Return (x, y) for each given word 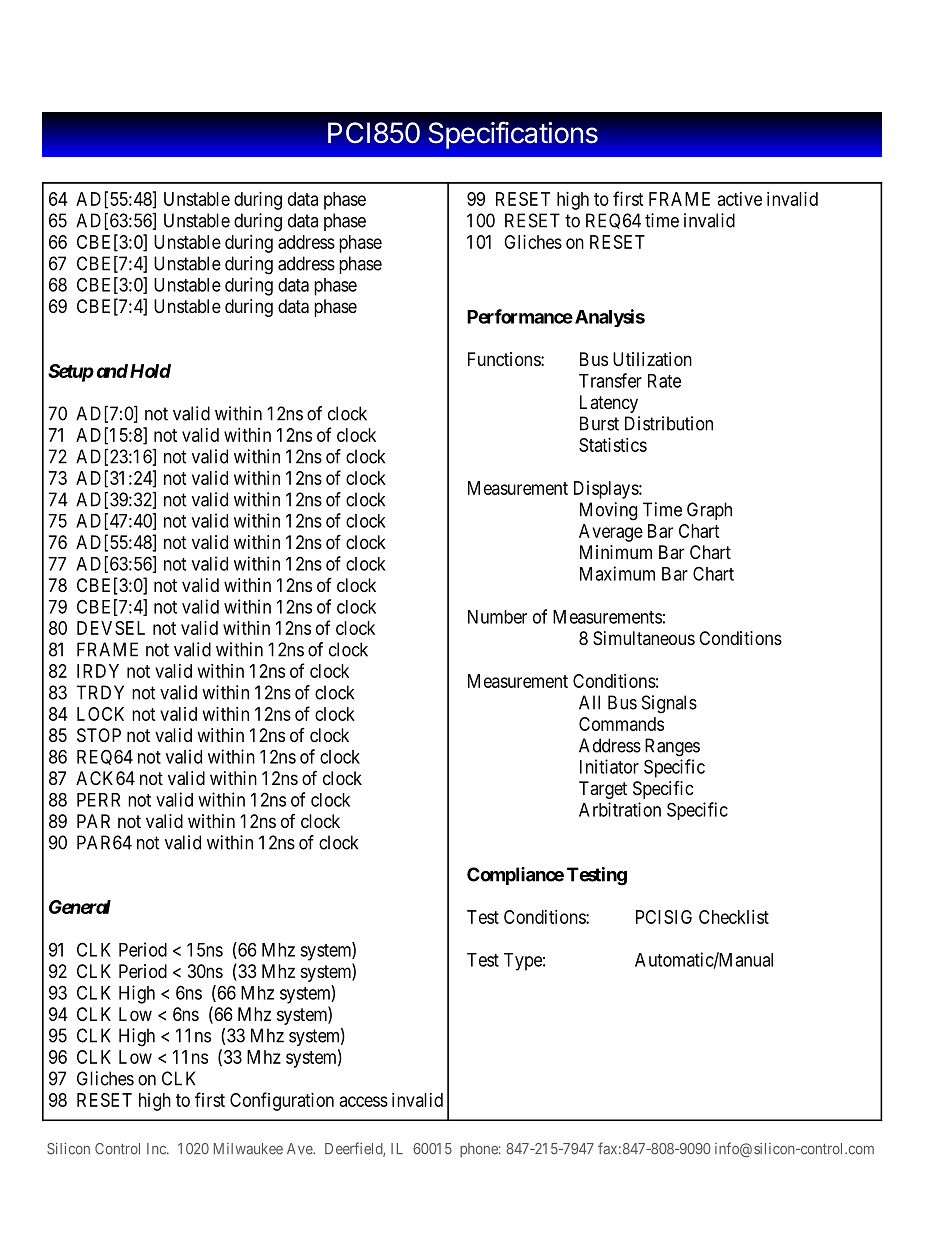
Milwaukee (248, 1149)
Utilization (652, 359)
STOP (99, 735)
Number (497, 617)
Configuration (282, 1101)
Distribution (669, 423)
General (80, 907)
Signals (669, 704)
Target (603, 790)
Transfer (610, 380)
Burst (599, 423)
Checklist (734, 917)
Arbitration (620, 809)
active (740, 199)
